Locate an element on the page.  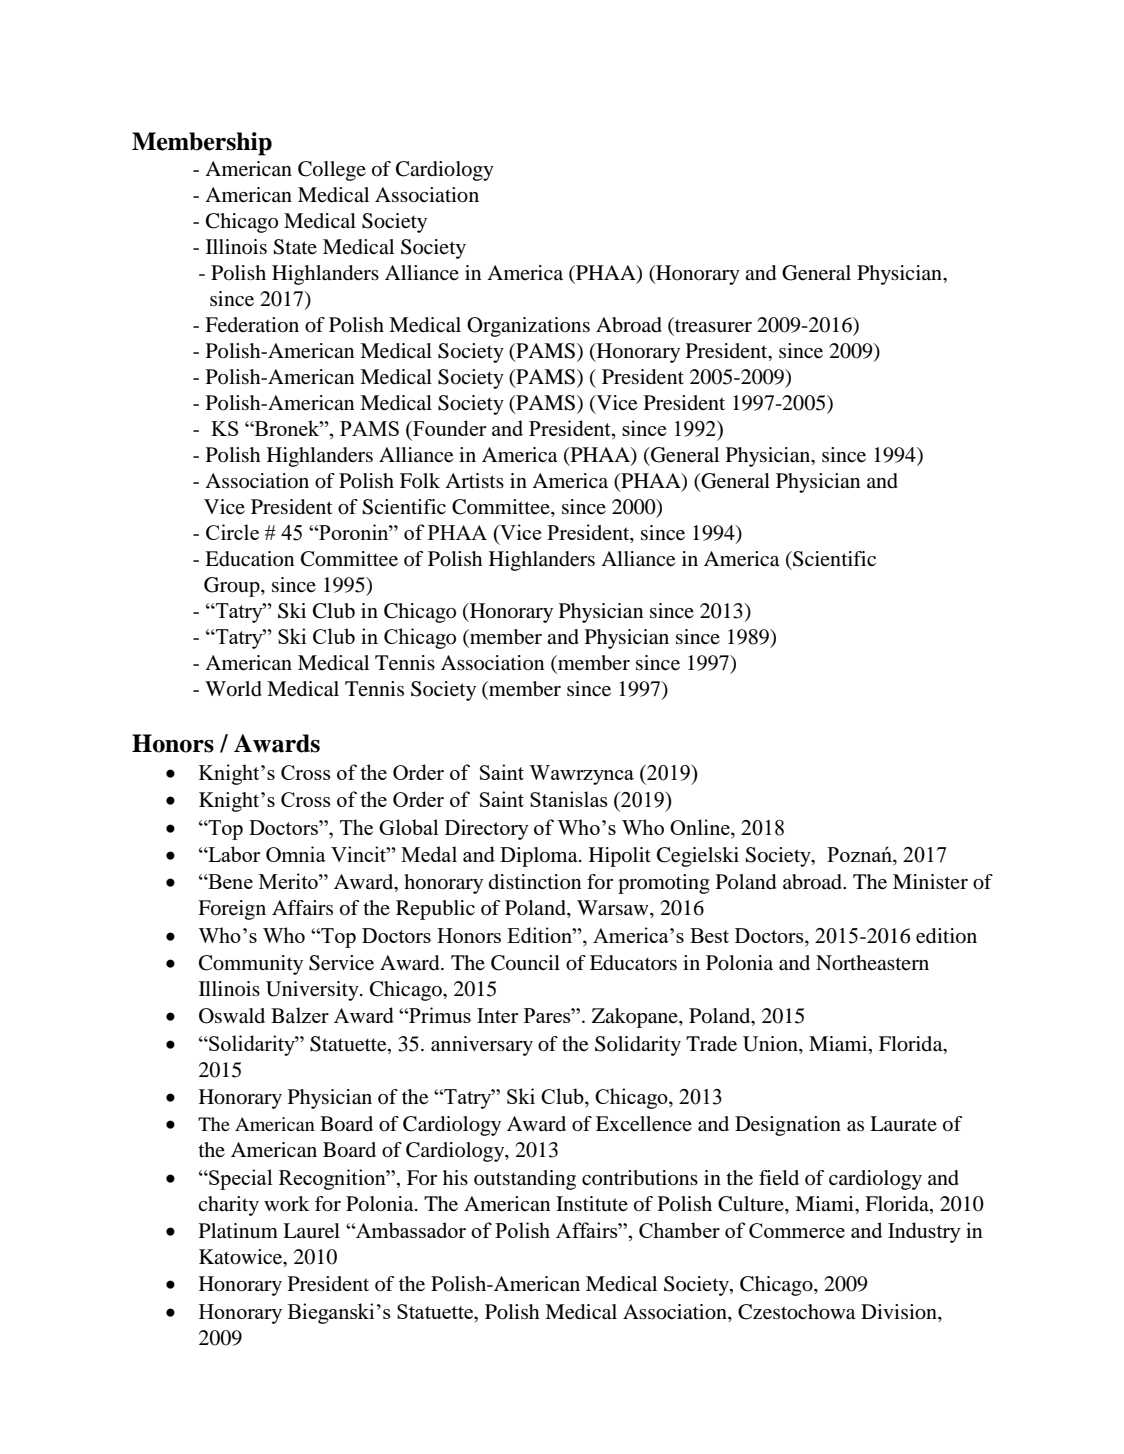
Artists is located at coordinates (474, 480).
